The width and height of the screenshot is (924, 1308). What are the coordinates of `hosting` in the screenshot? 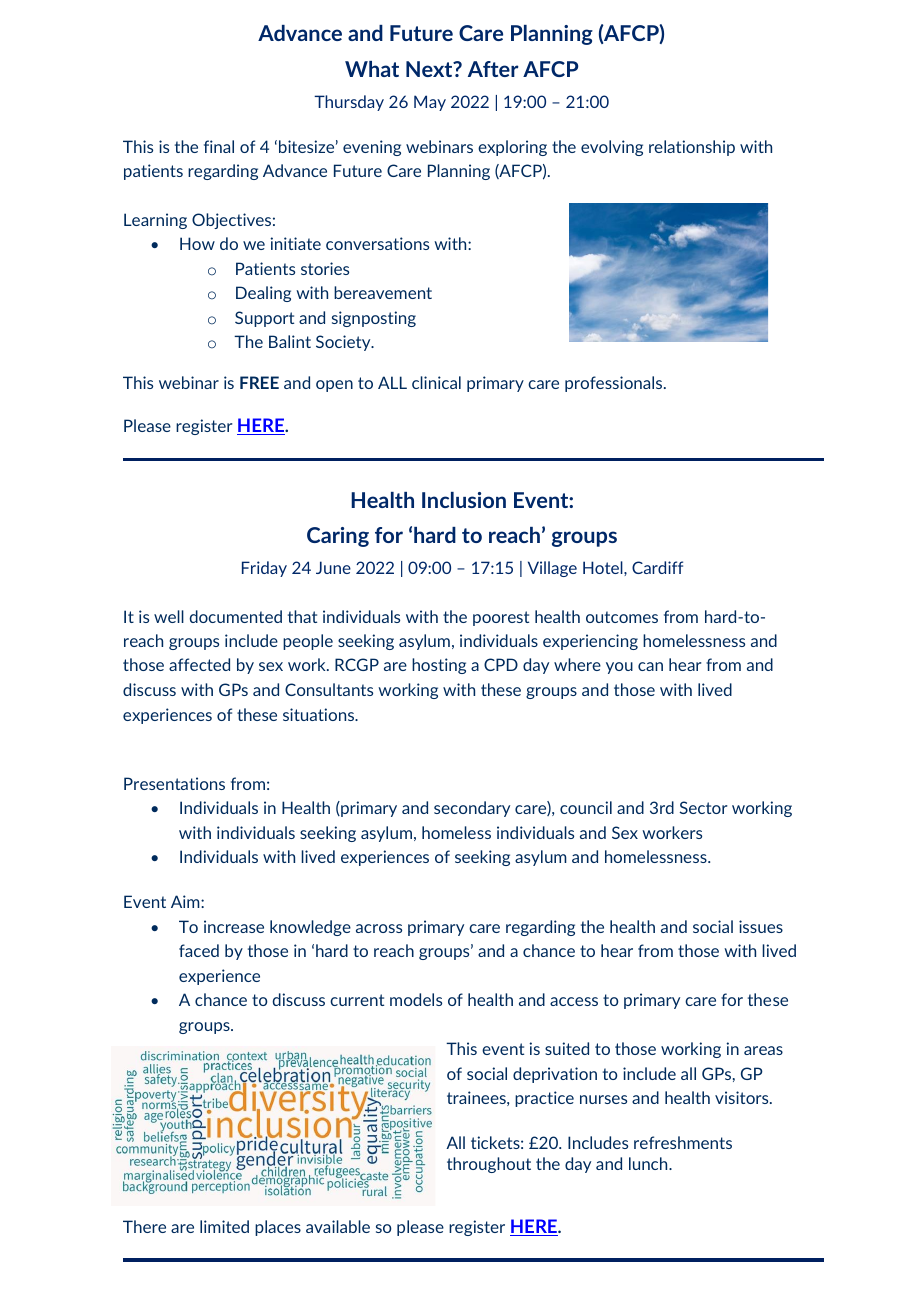 It's located at (439, 666).
